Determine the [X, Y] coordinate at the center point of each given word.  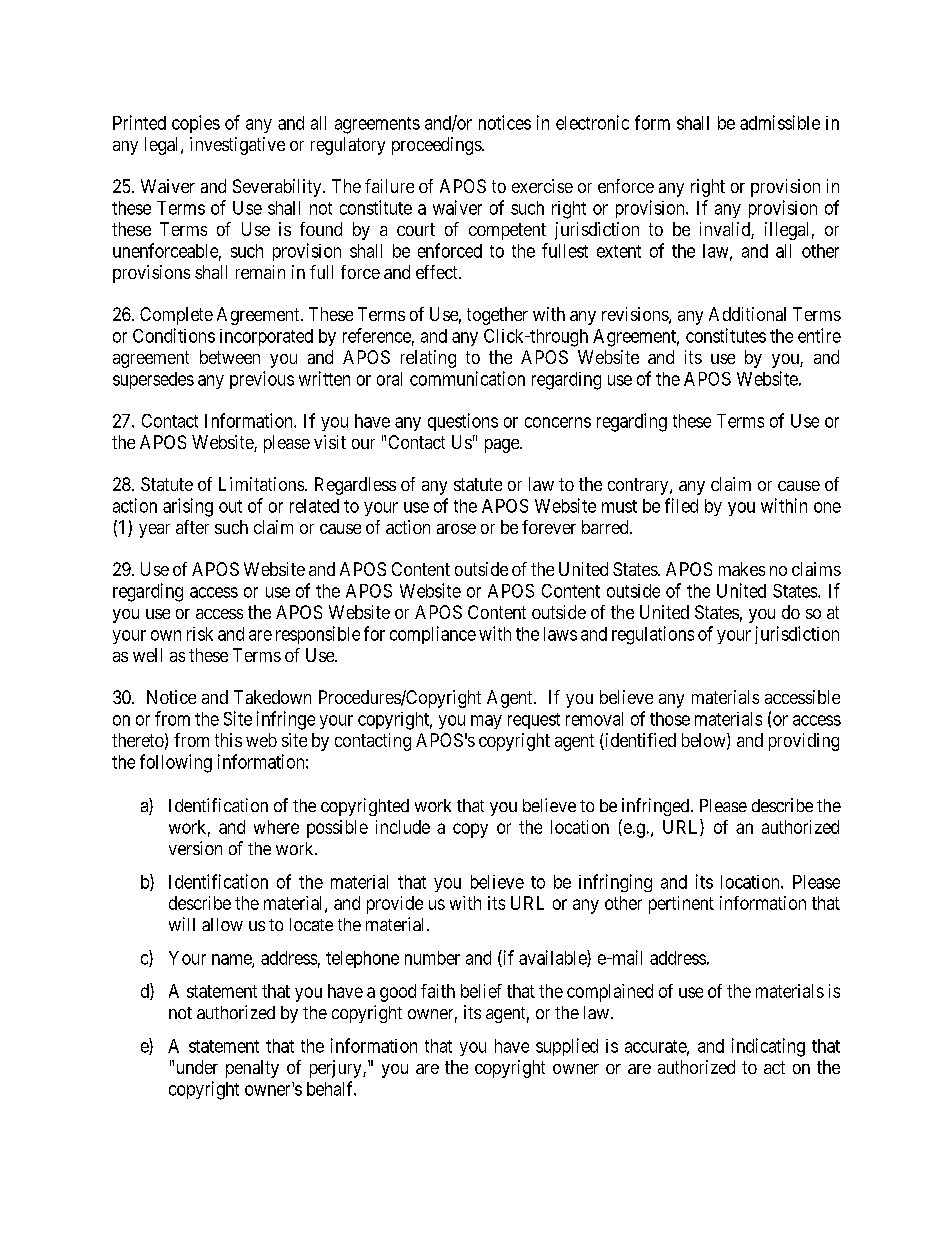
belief [481, 991]
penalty [252, 1069]
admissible [780, 122]
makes [742, 569]
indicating [768, 1047]
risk [200, 634]
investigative [237, 146]
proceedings [437, 146]
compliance [433, 635]
